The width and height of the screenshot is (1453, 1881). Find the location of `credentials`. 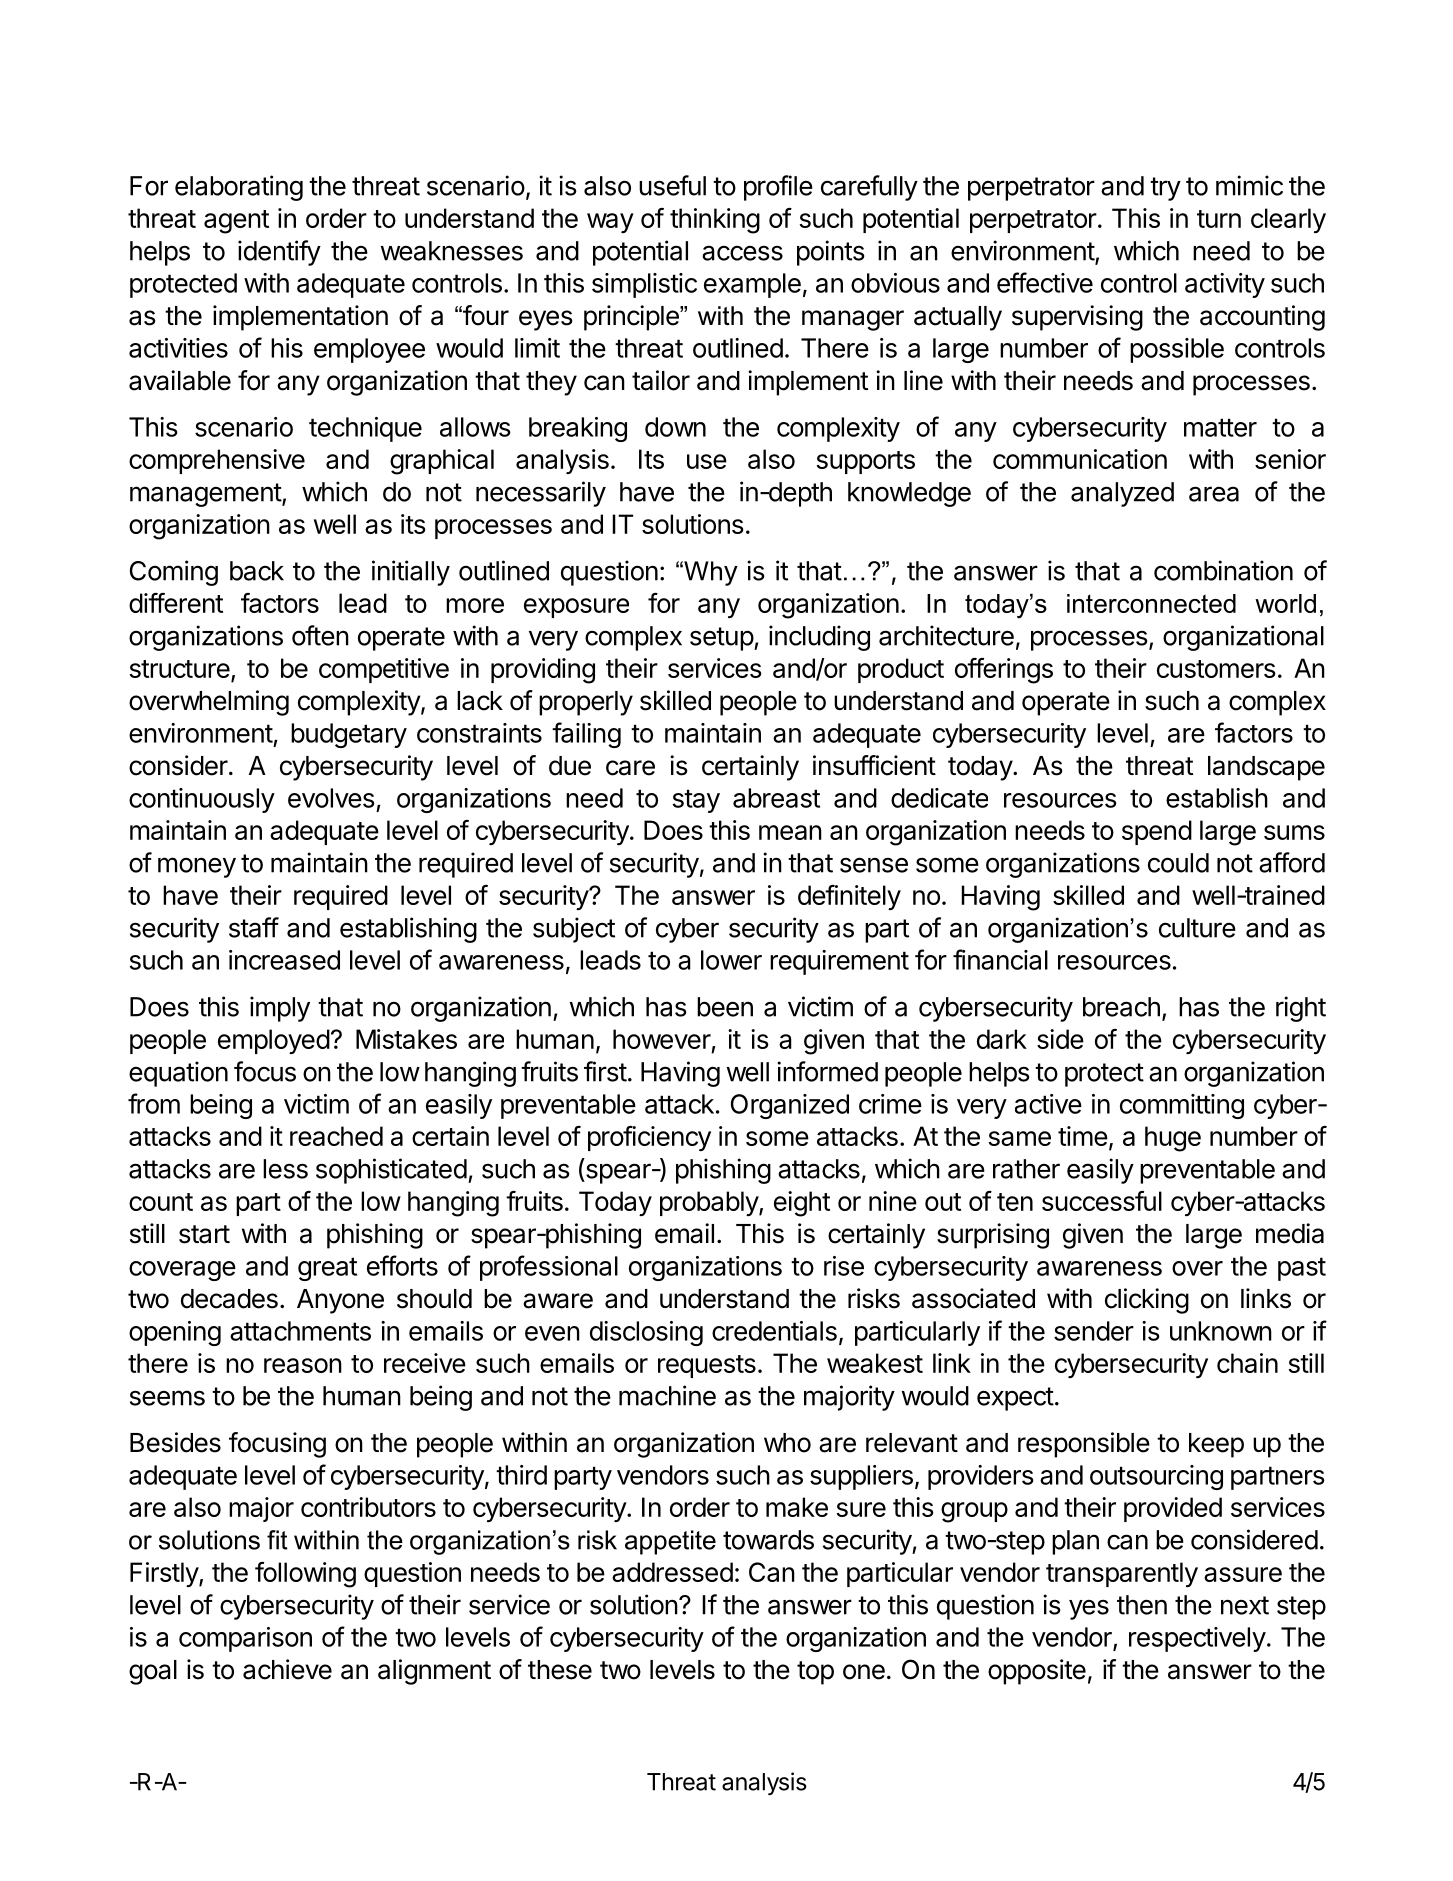

credentials is located at coordinates (774, 1331).
